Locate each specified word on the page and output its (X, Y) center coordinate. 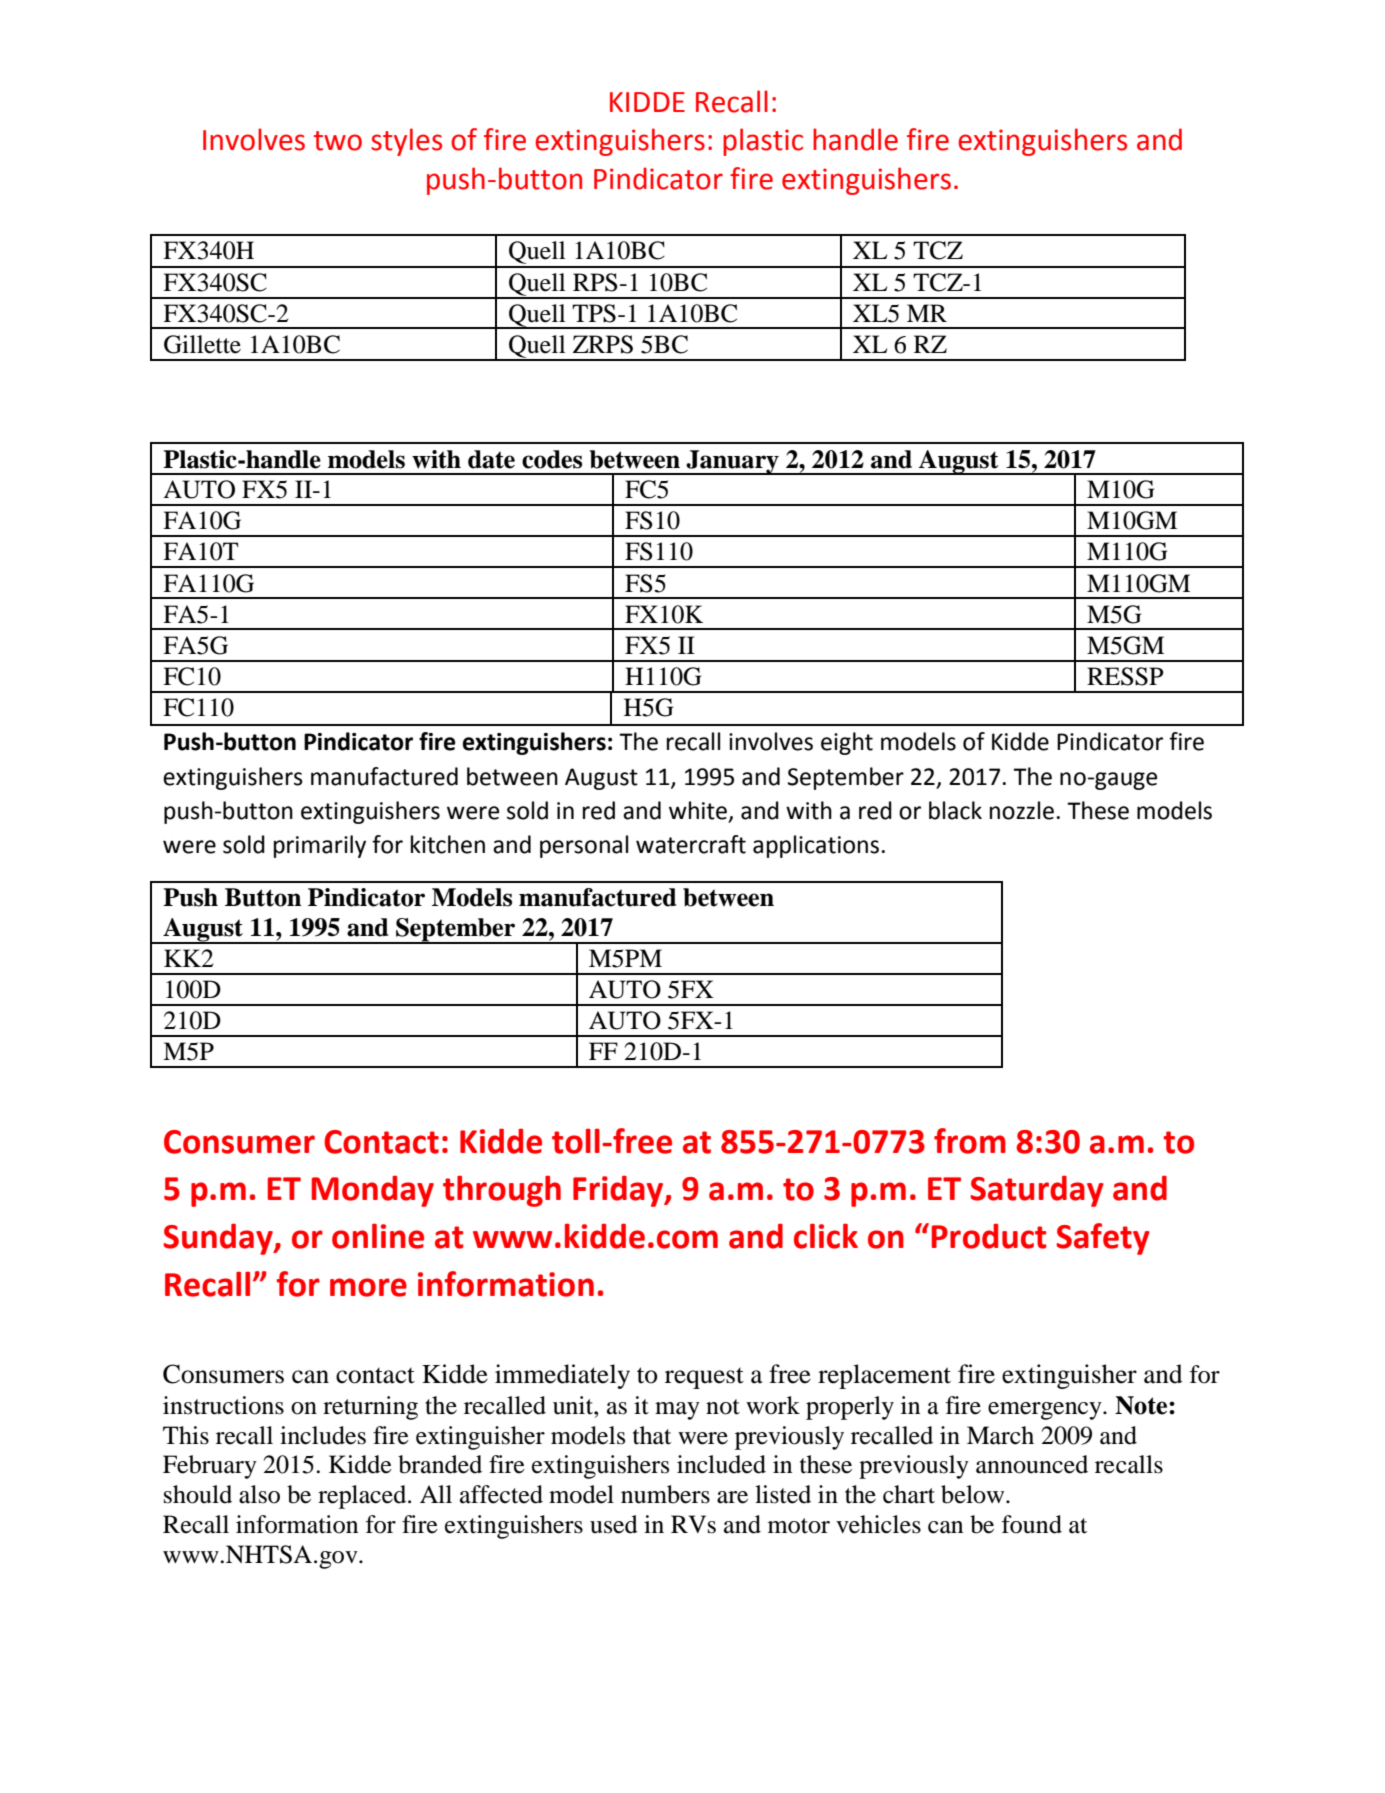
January (732, 462)
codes (552, 459)
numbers (665, 1494)
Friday (619, 1191)
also (259, 1494)
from (970, 1141)
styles (406, 142)
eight (847, 743)
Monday (373, 1191)
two (338, 141)
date (491, 459)
